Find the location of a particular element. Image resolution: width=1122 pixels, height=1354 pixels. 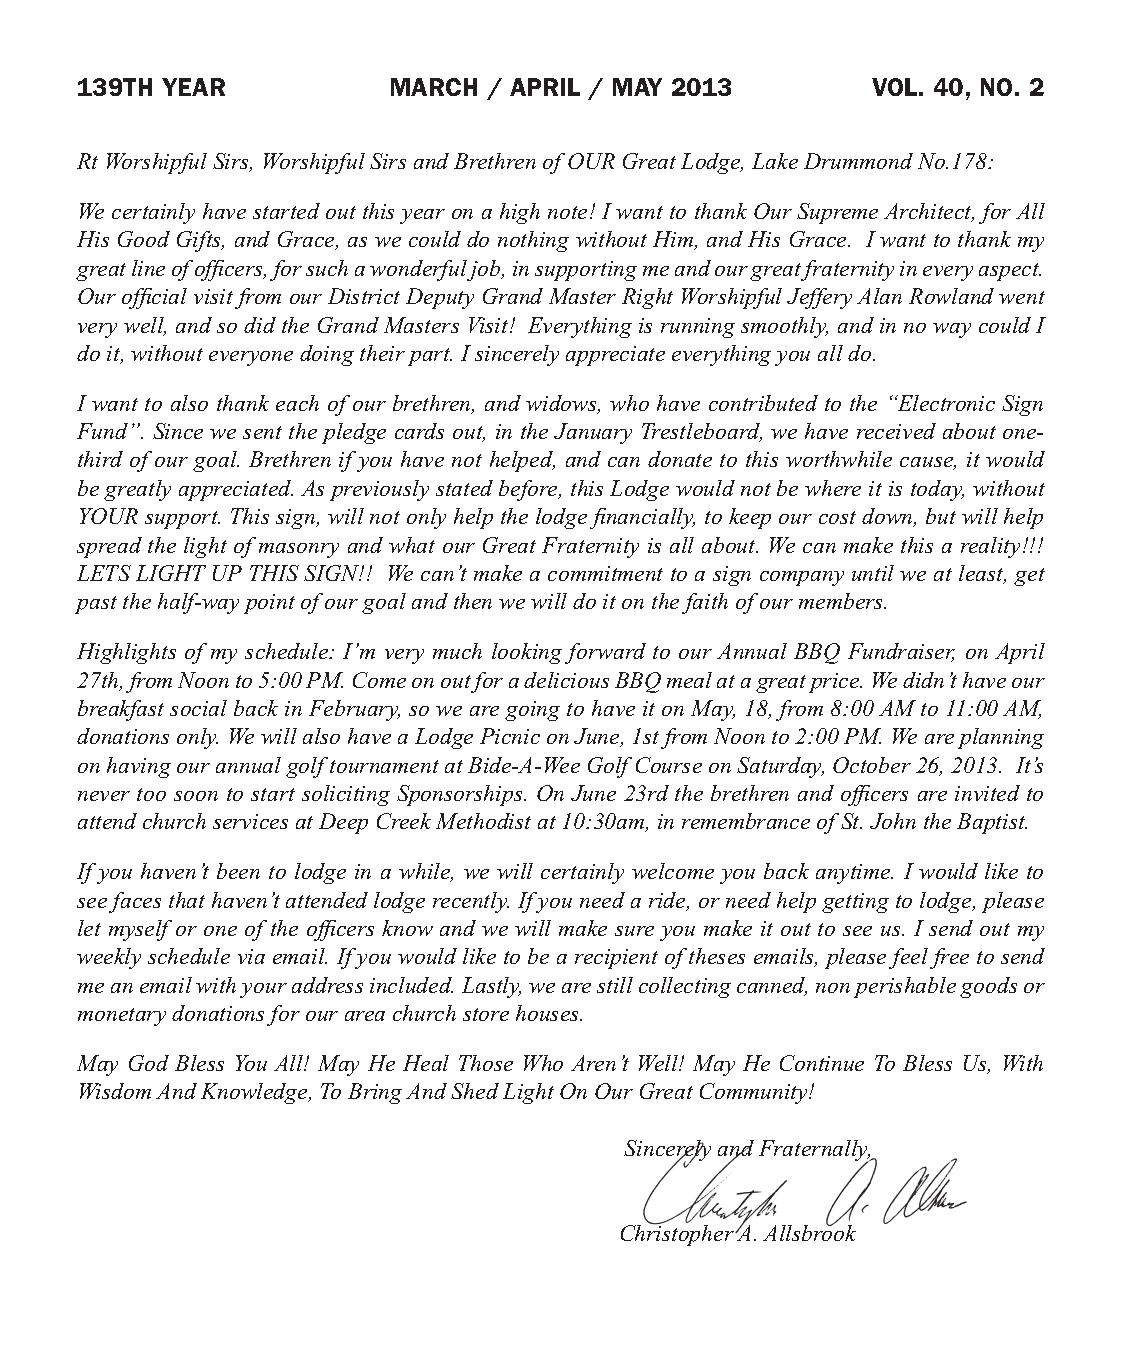

Christopher is located at coordinates (678, 1234).
